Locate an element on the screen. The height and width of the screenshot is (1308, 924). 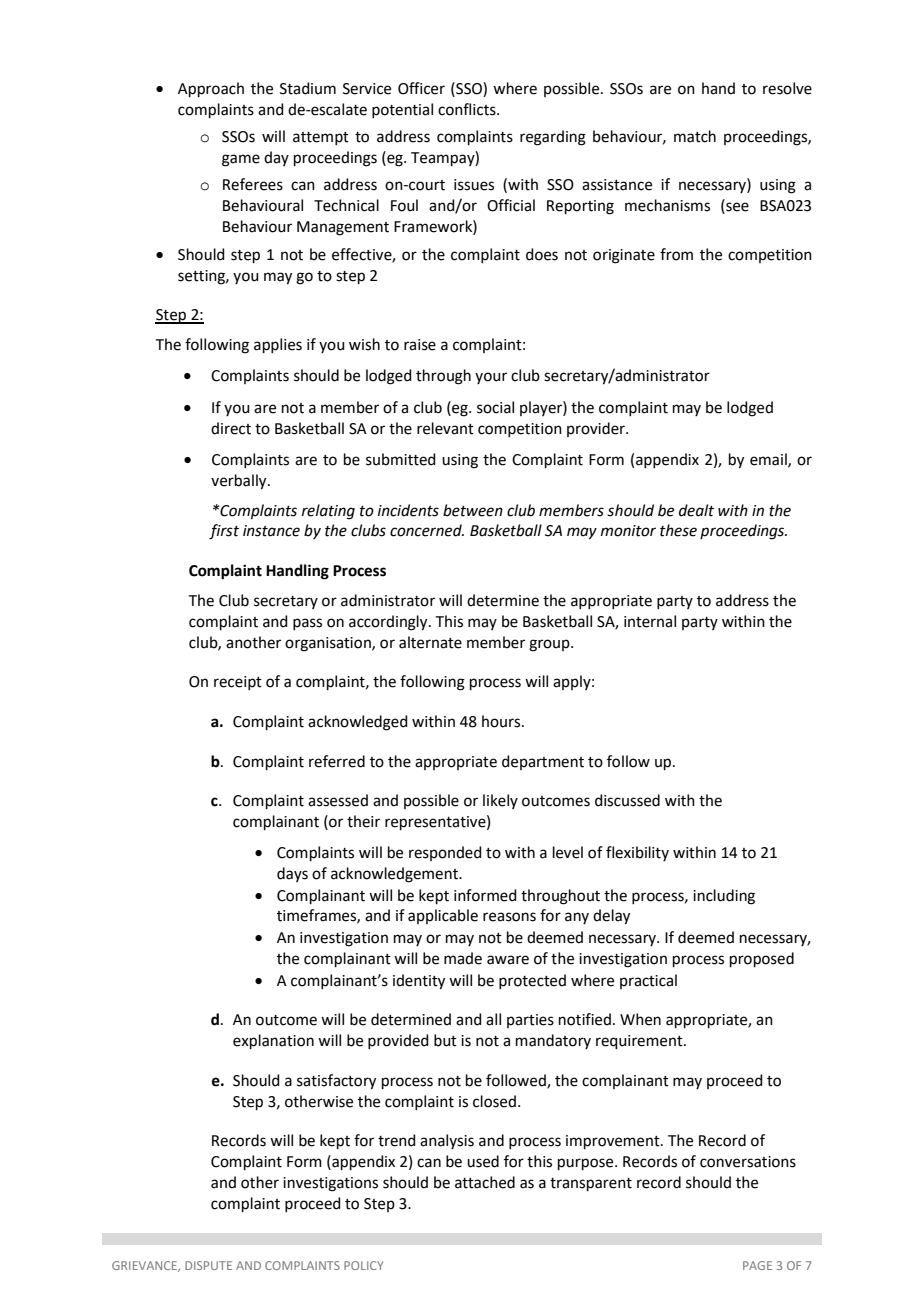
conflicts is located at coordinates (468, 109).
